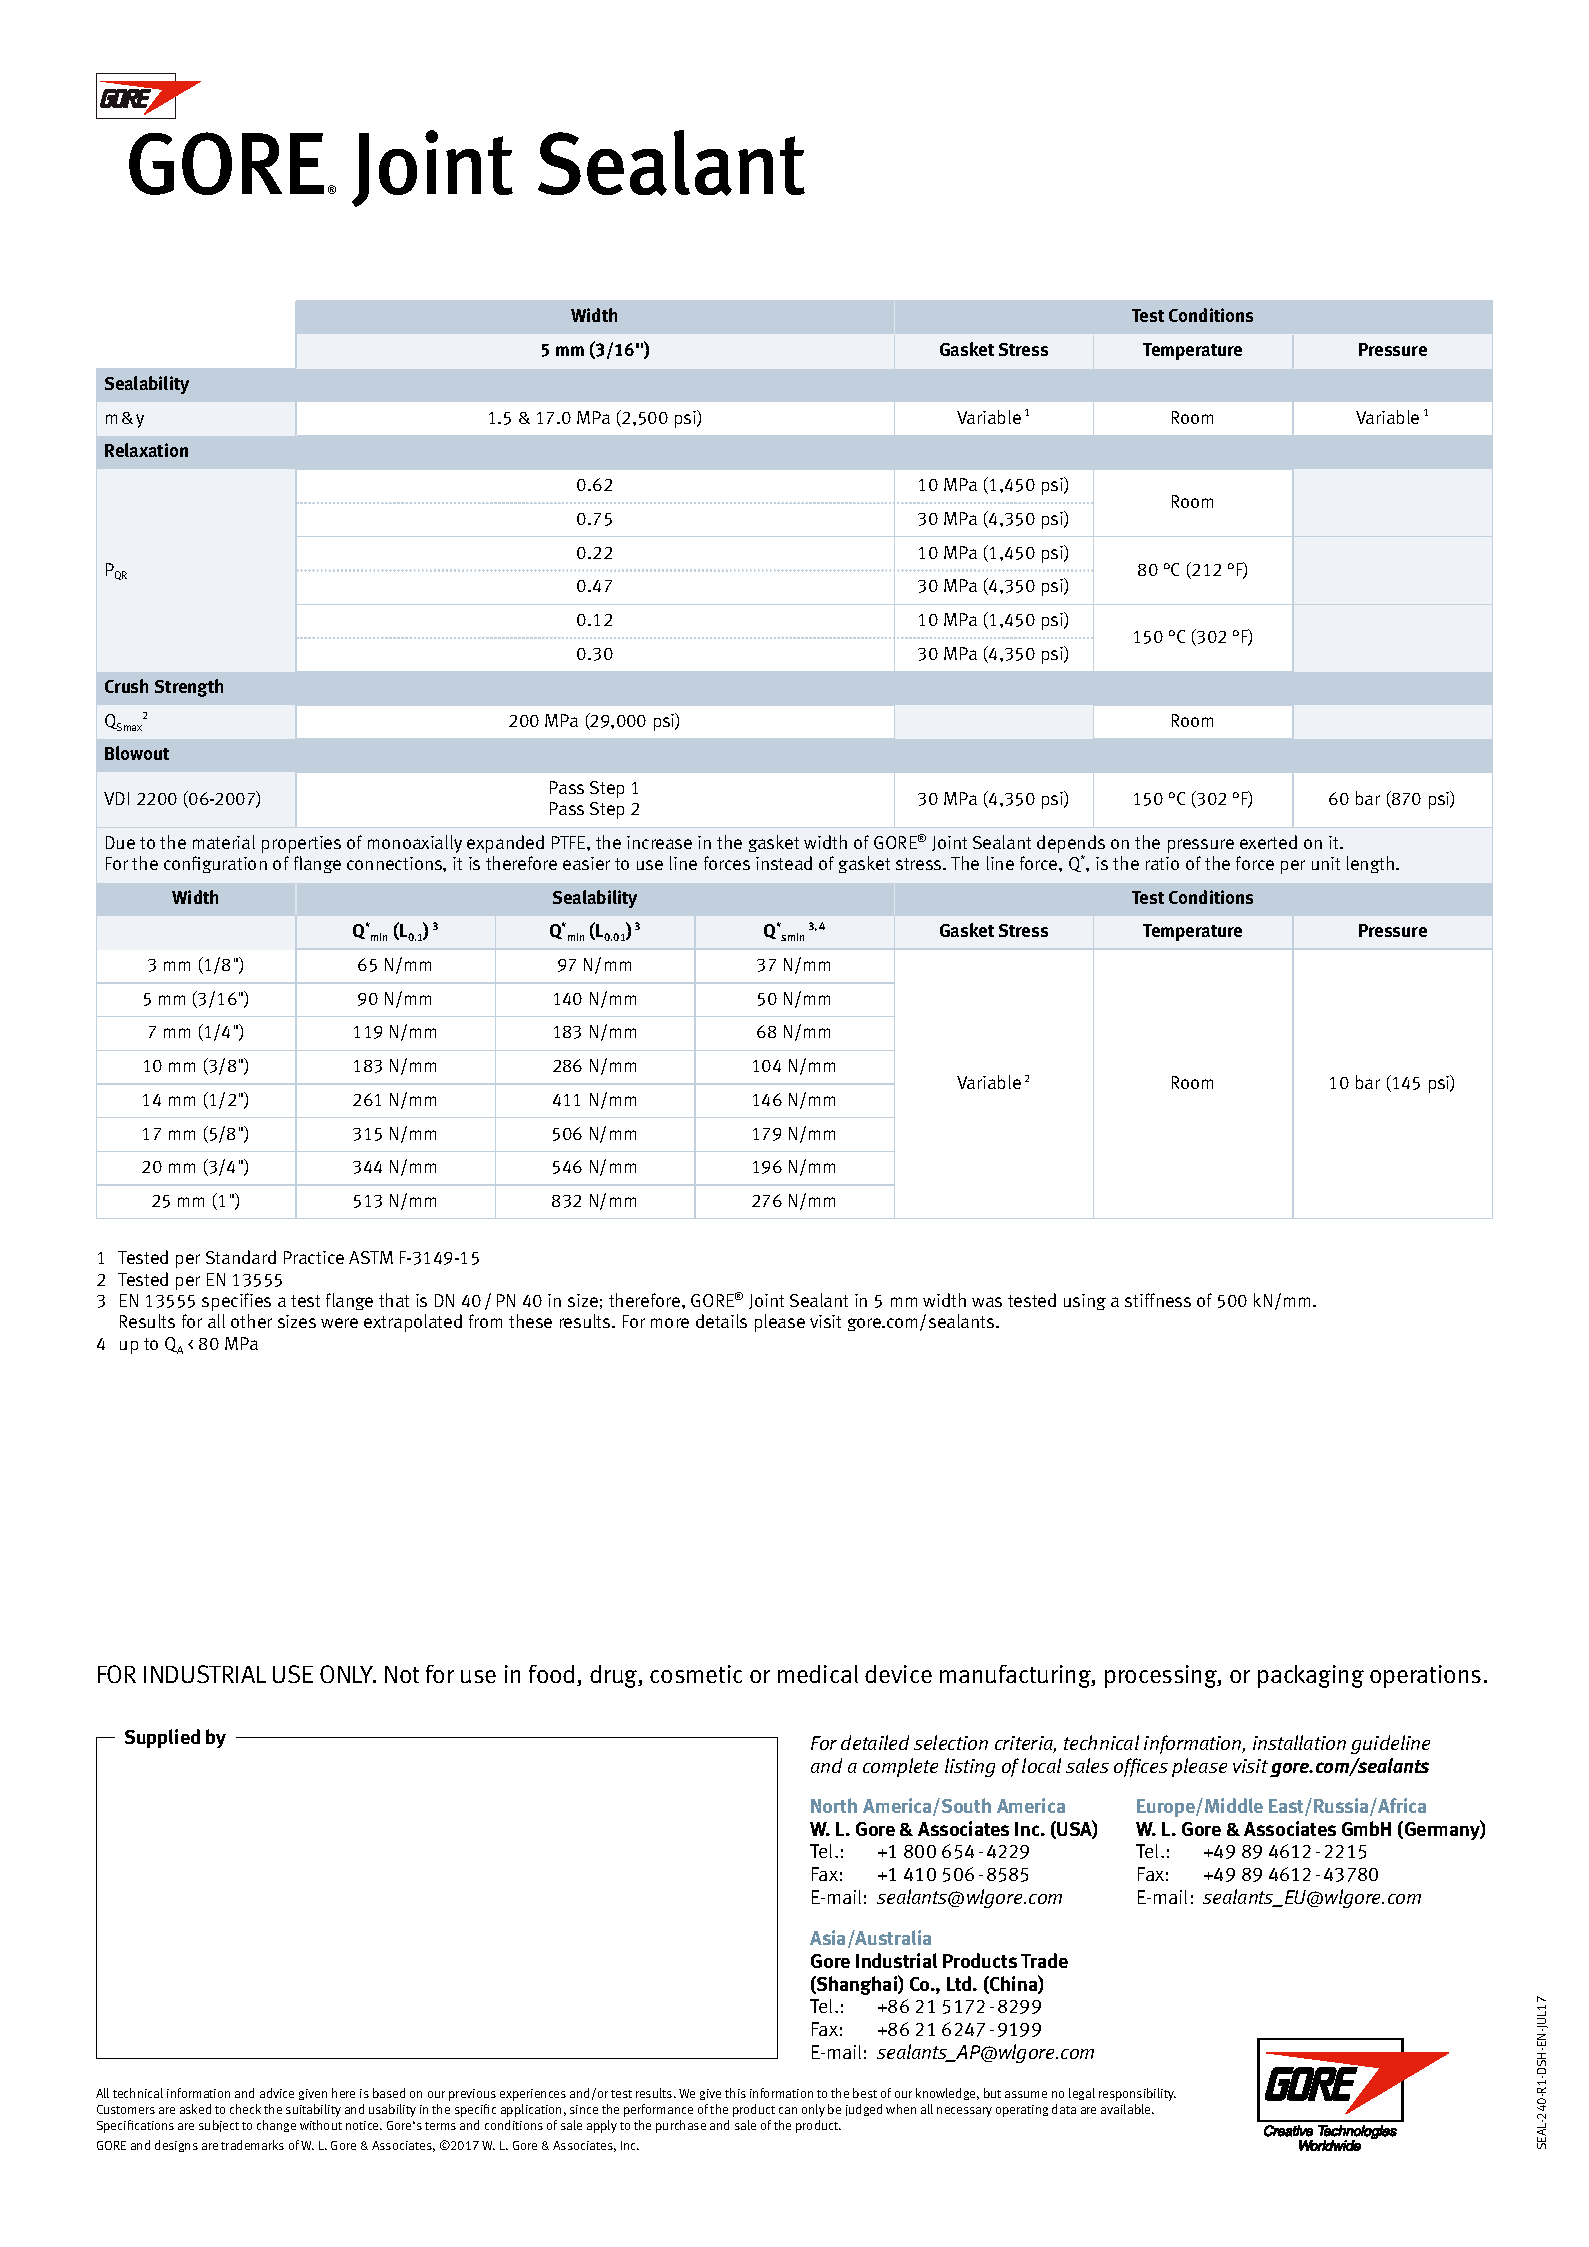 This image has width=1589, height=2247. Describe the element at coordinates (1137, 2094) in the image. I see `responsibility` at that location.
